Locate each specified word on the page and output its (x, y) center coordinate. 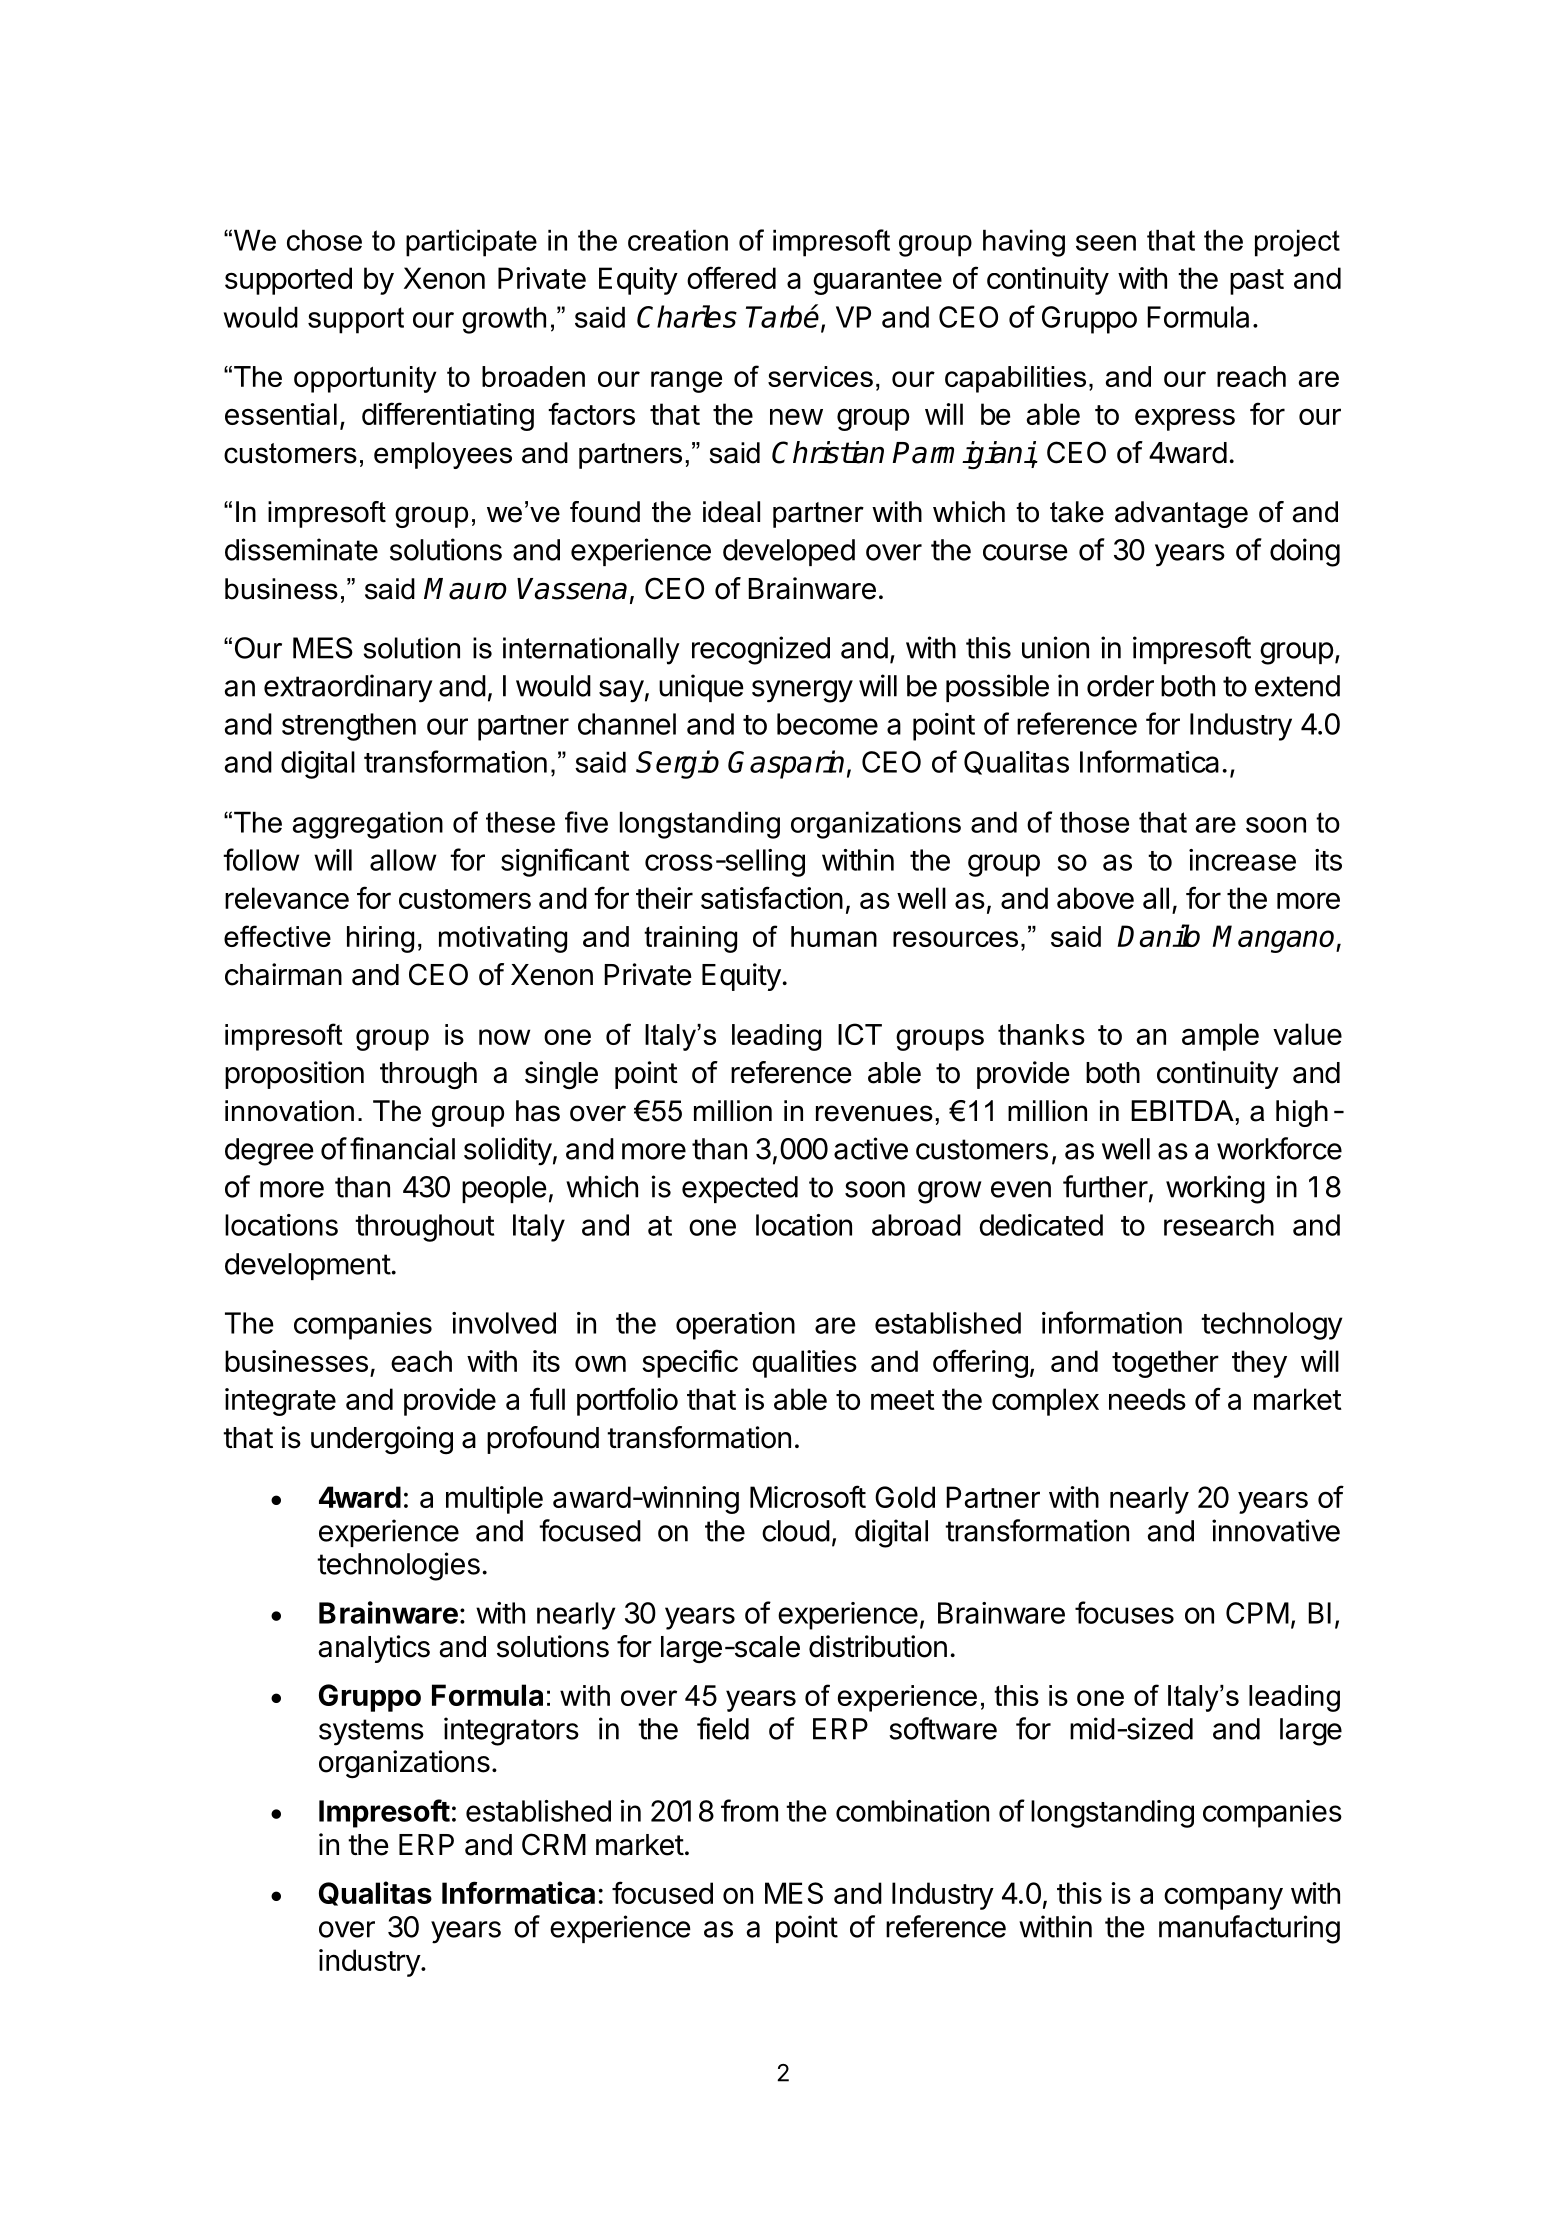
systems (371, 1732)
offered (731, 277)
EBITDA (1182, 1110)
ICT (860, 1034)
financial (402, 1148)
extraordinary (348, 688)
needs (1147, 1399)
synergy (802, 691)
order (1120, 686)
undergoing (382, 1440)
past (1257, 282)
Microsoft (808, 1496)
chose (324, 240)
